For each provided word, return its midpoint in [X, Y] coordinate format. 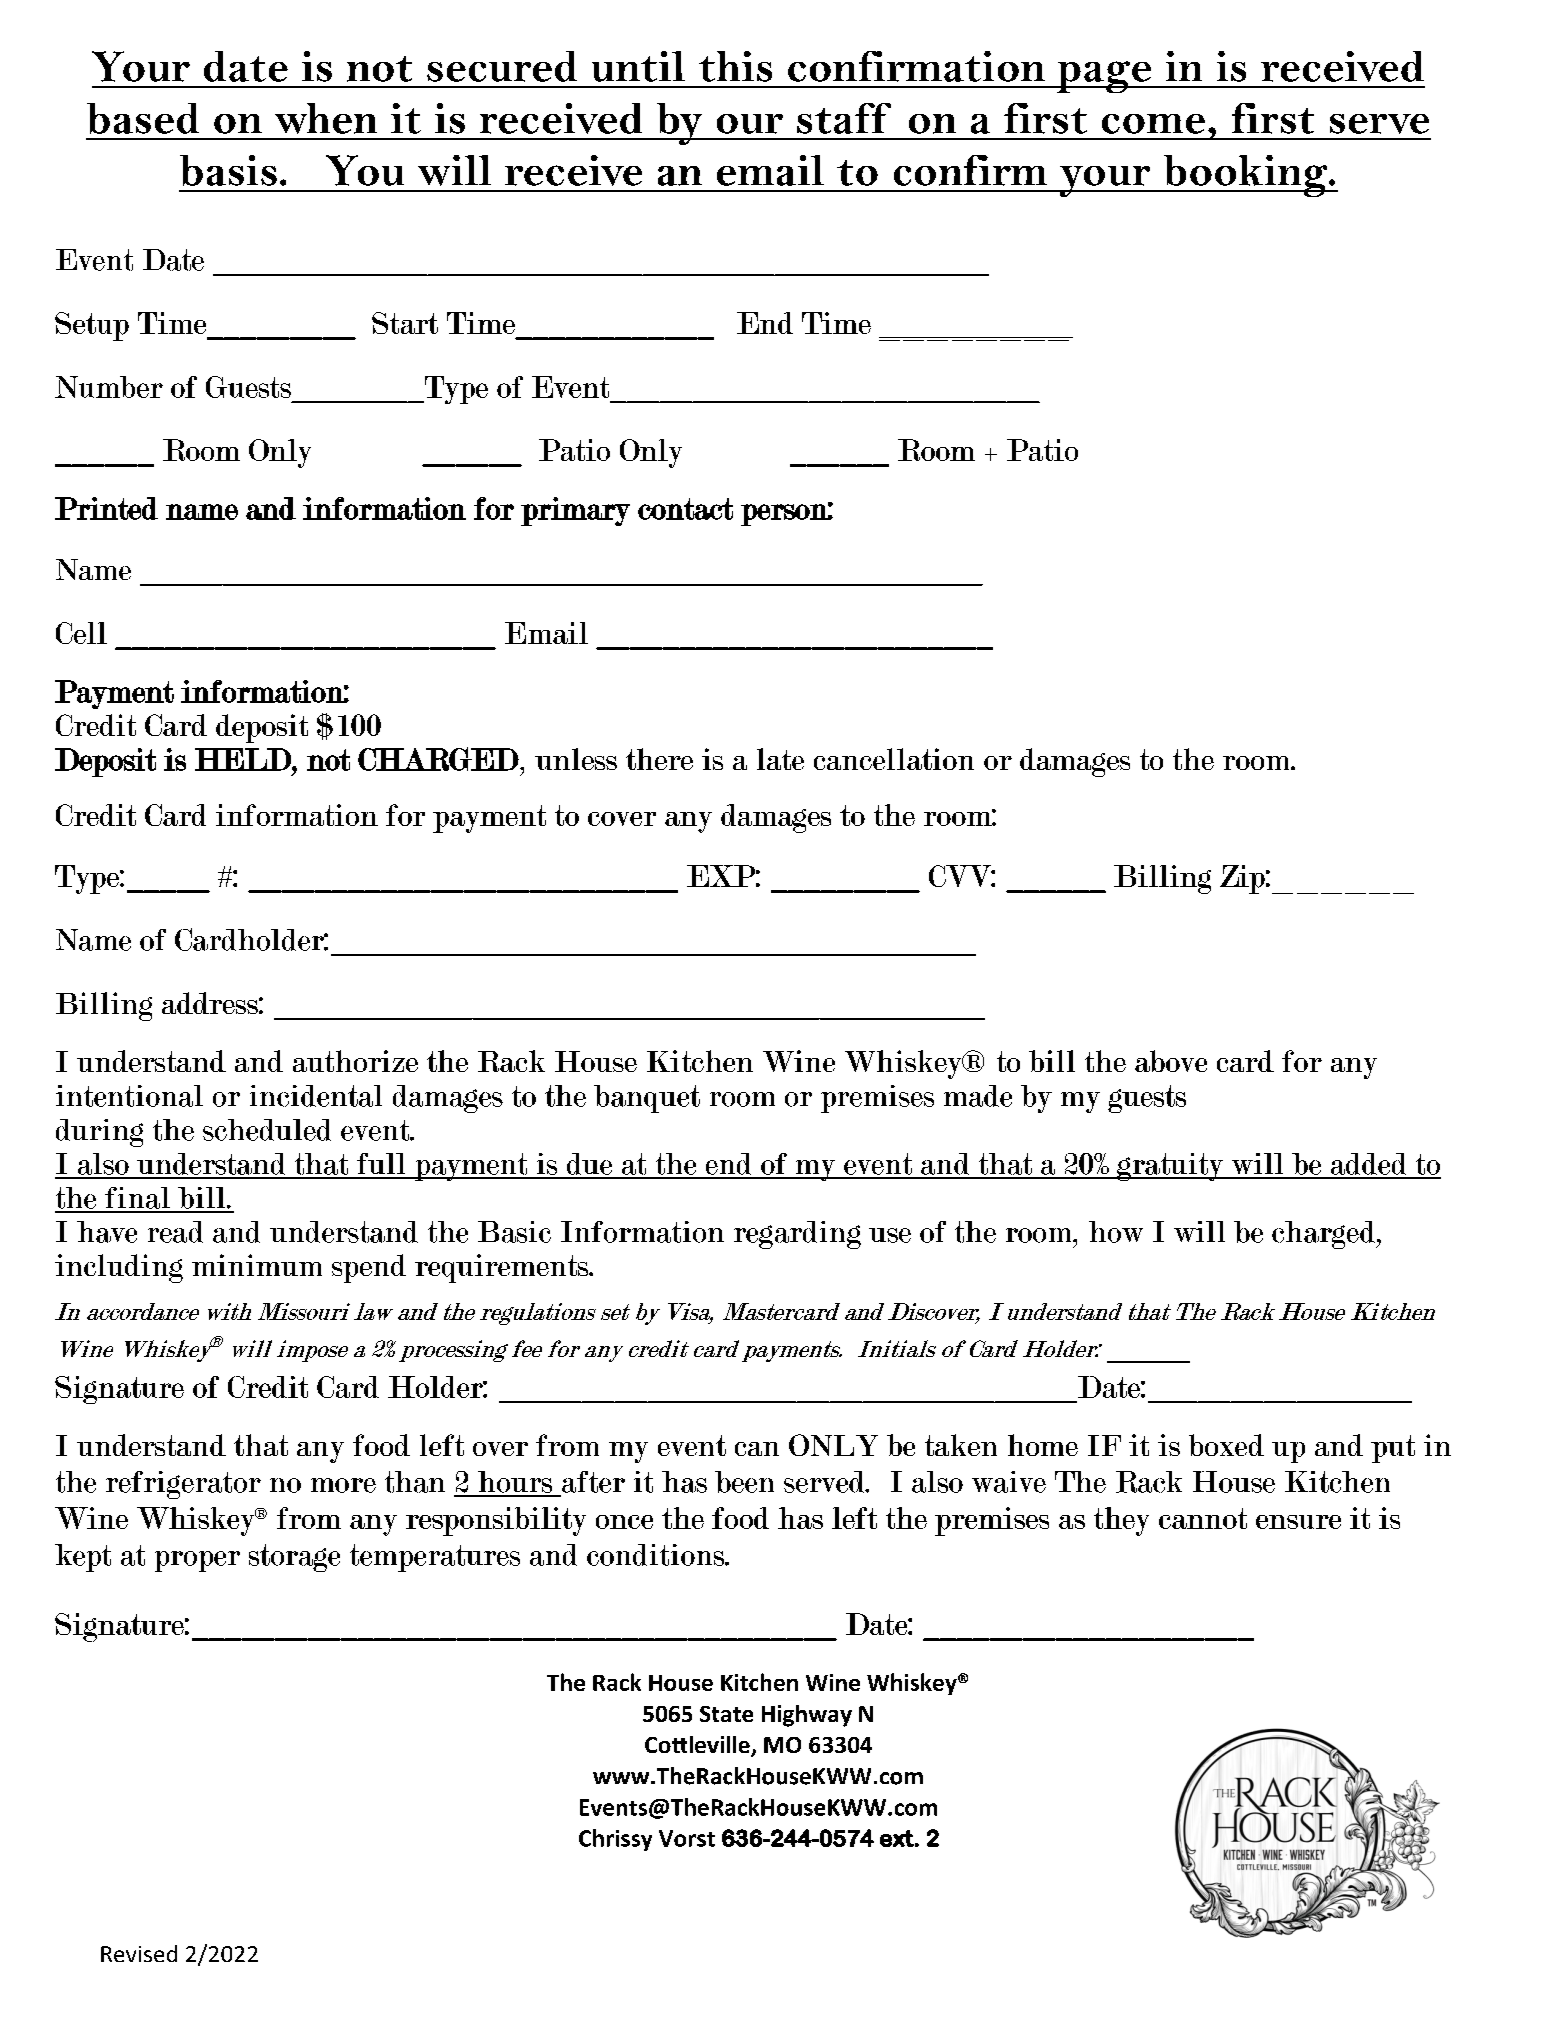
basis [228, 170]
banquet [647, 1099]
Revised [139, 1953]
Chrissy [615, 1840]
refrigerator [183, 1485]
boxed [1226, 1445]
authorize [355, 1061]
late [780, 759]
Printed [106, 508]
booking [1245, 176]
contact [685, 509]
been [744, 1482]
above [1171, 1061]
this [735, 66]
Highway [807, 1716]
